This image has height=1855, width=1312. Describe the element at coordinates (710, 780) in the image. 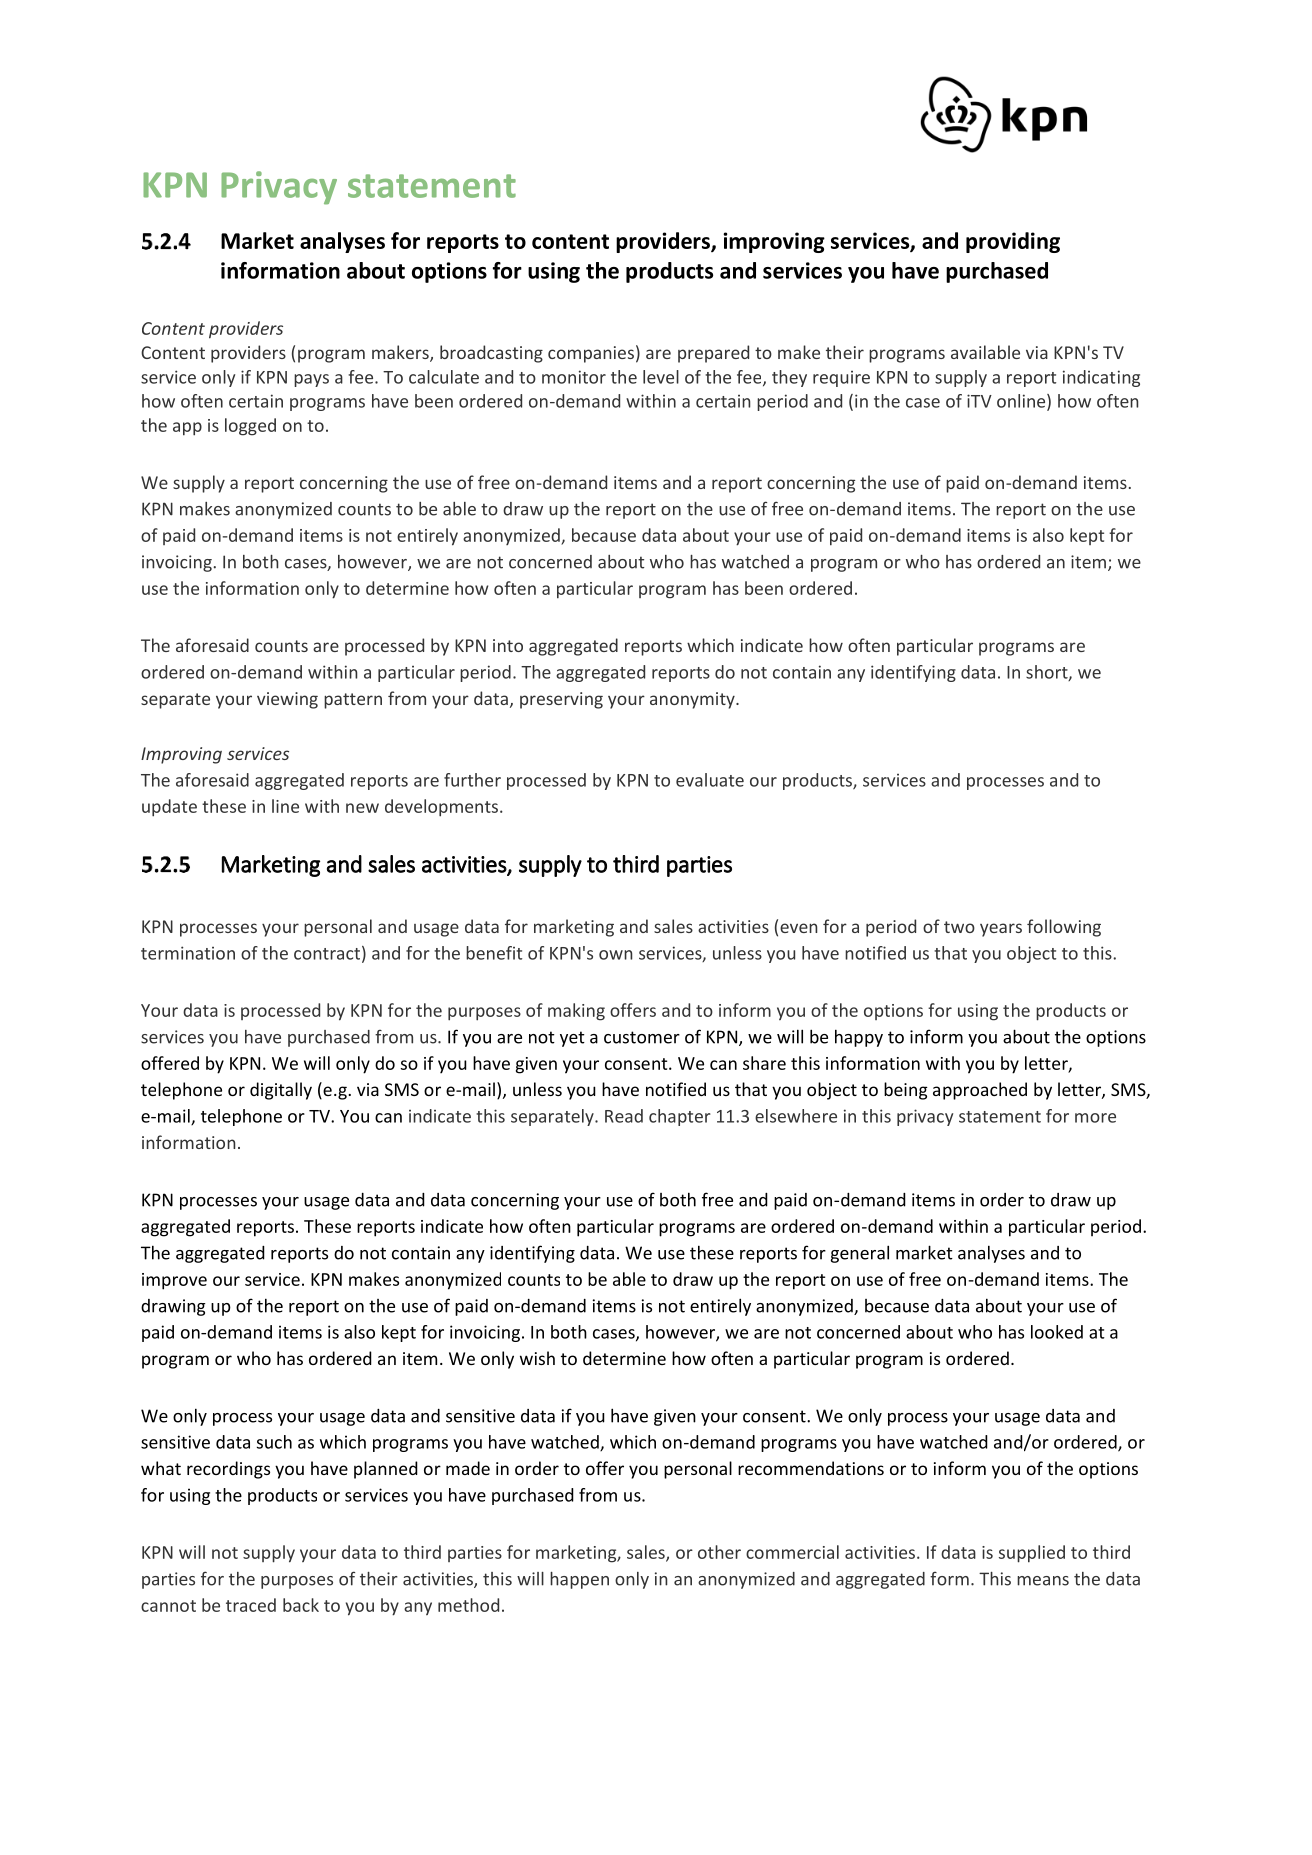

I see `evaluate` at that location.
